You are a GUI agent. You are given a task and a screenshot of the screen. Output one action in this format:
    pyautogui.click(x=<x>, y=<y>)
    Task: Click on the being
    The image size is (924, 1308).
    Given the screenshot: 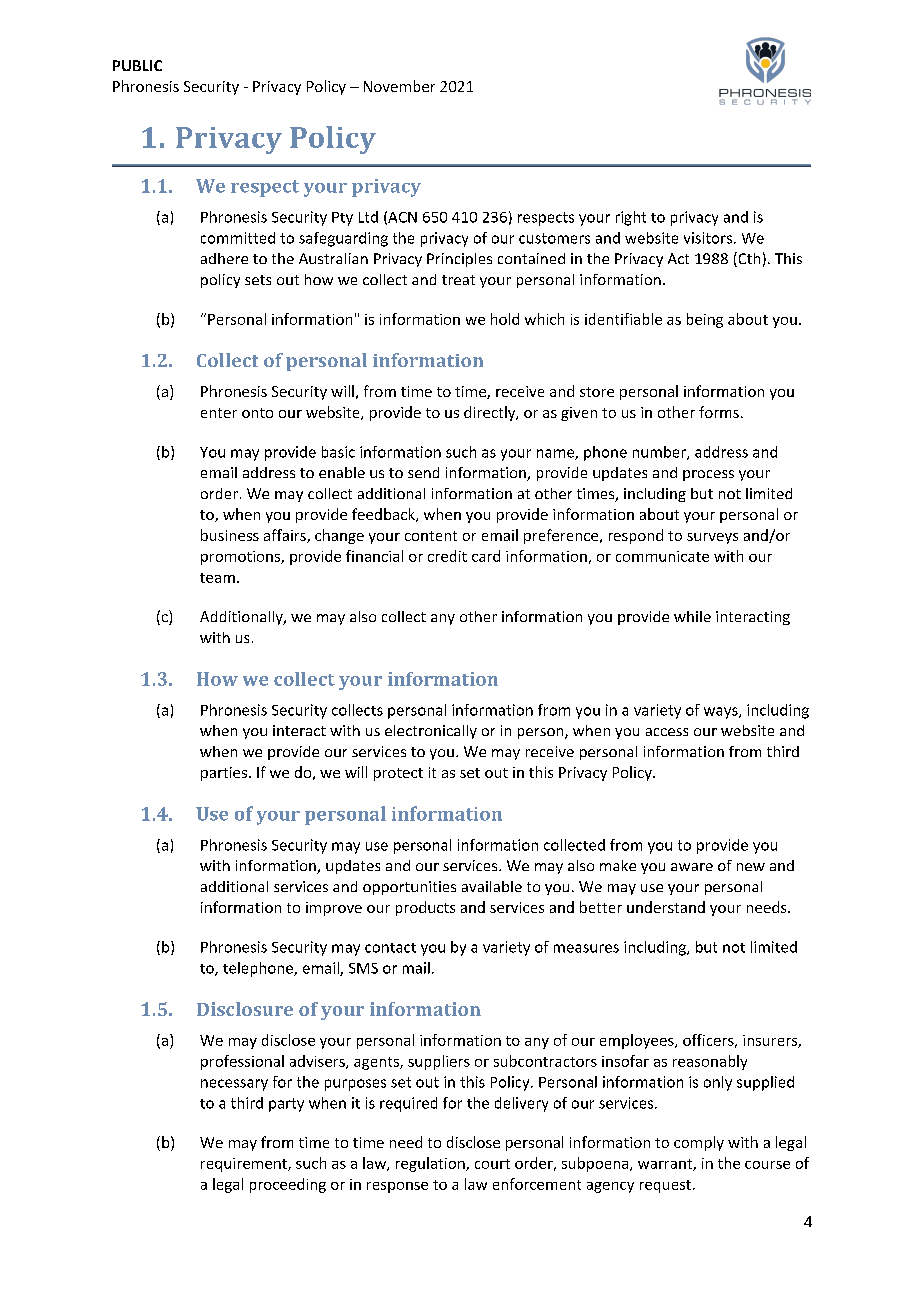 What is the action you would take?
    pyautogui.click(x=705, y=320)
